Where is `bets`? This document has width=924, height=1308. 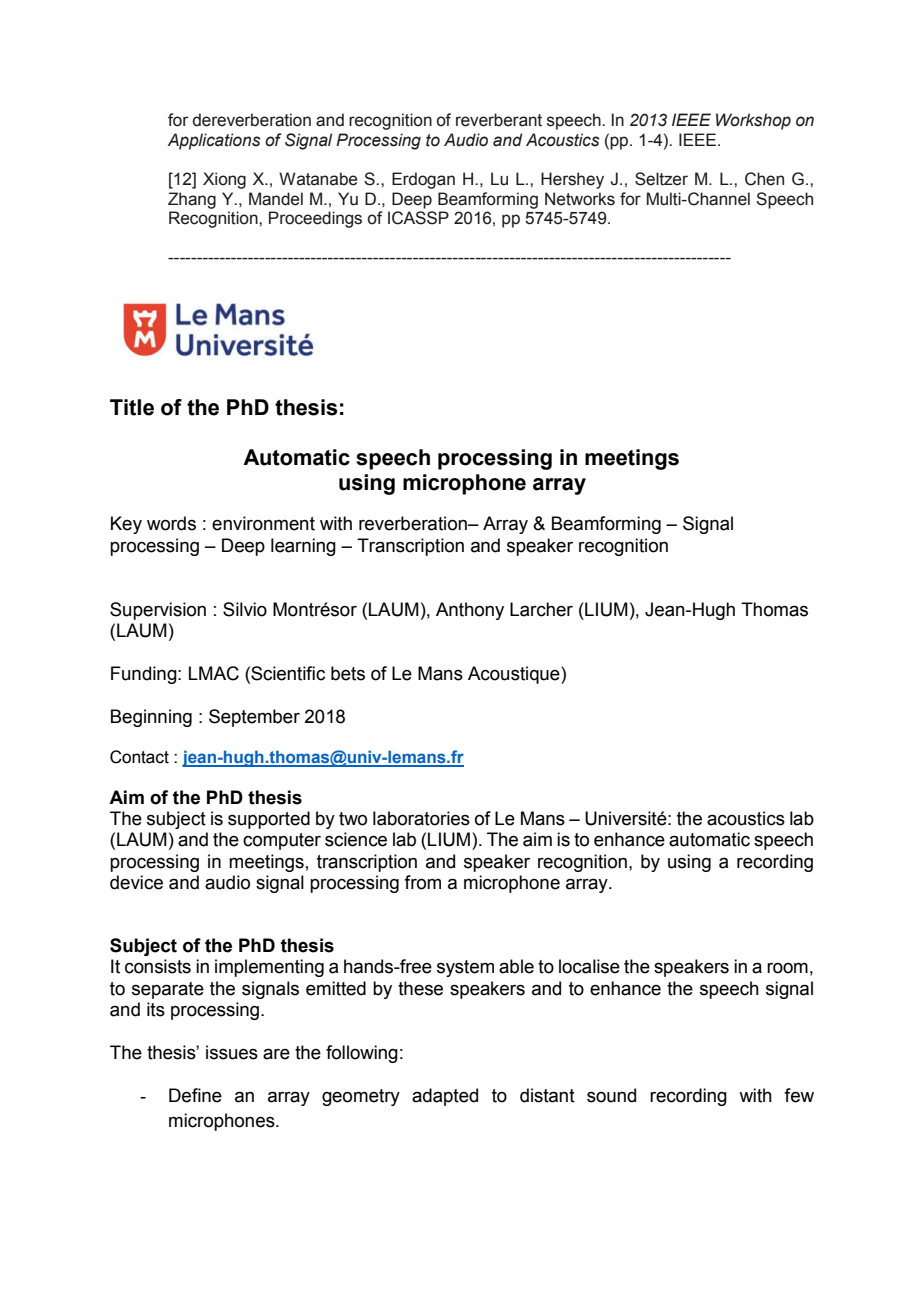 bets is located at coordinates (348, 673).
